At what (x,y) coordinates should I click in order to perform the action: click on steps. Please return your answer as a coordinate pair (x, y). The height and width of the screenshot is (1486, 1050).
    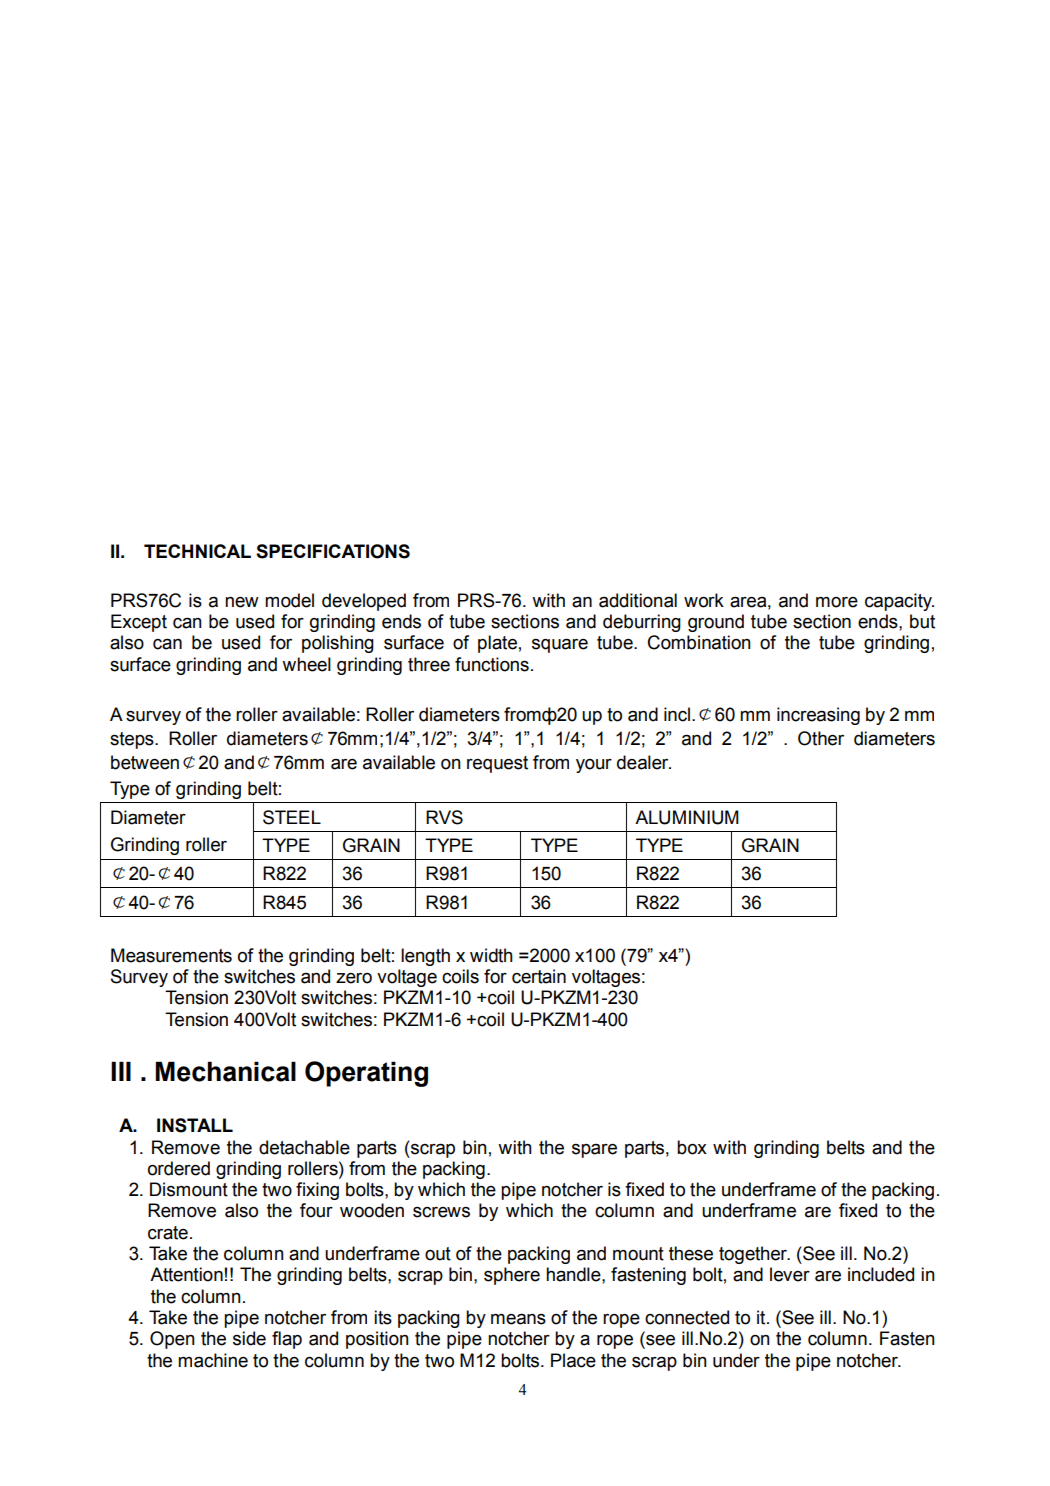
    Looking at the image, I should click on (133, 740).
